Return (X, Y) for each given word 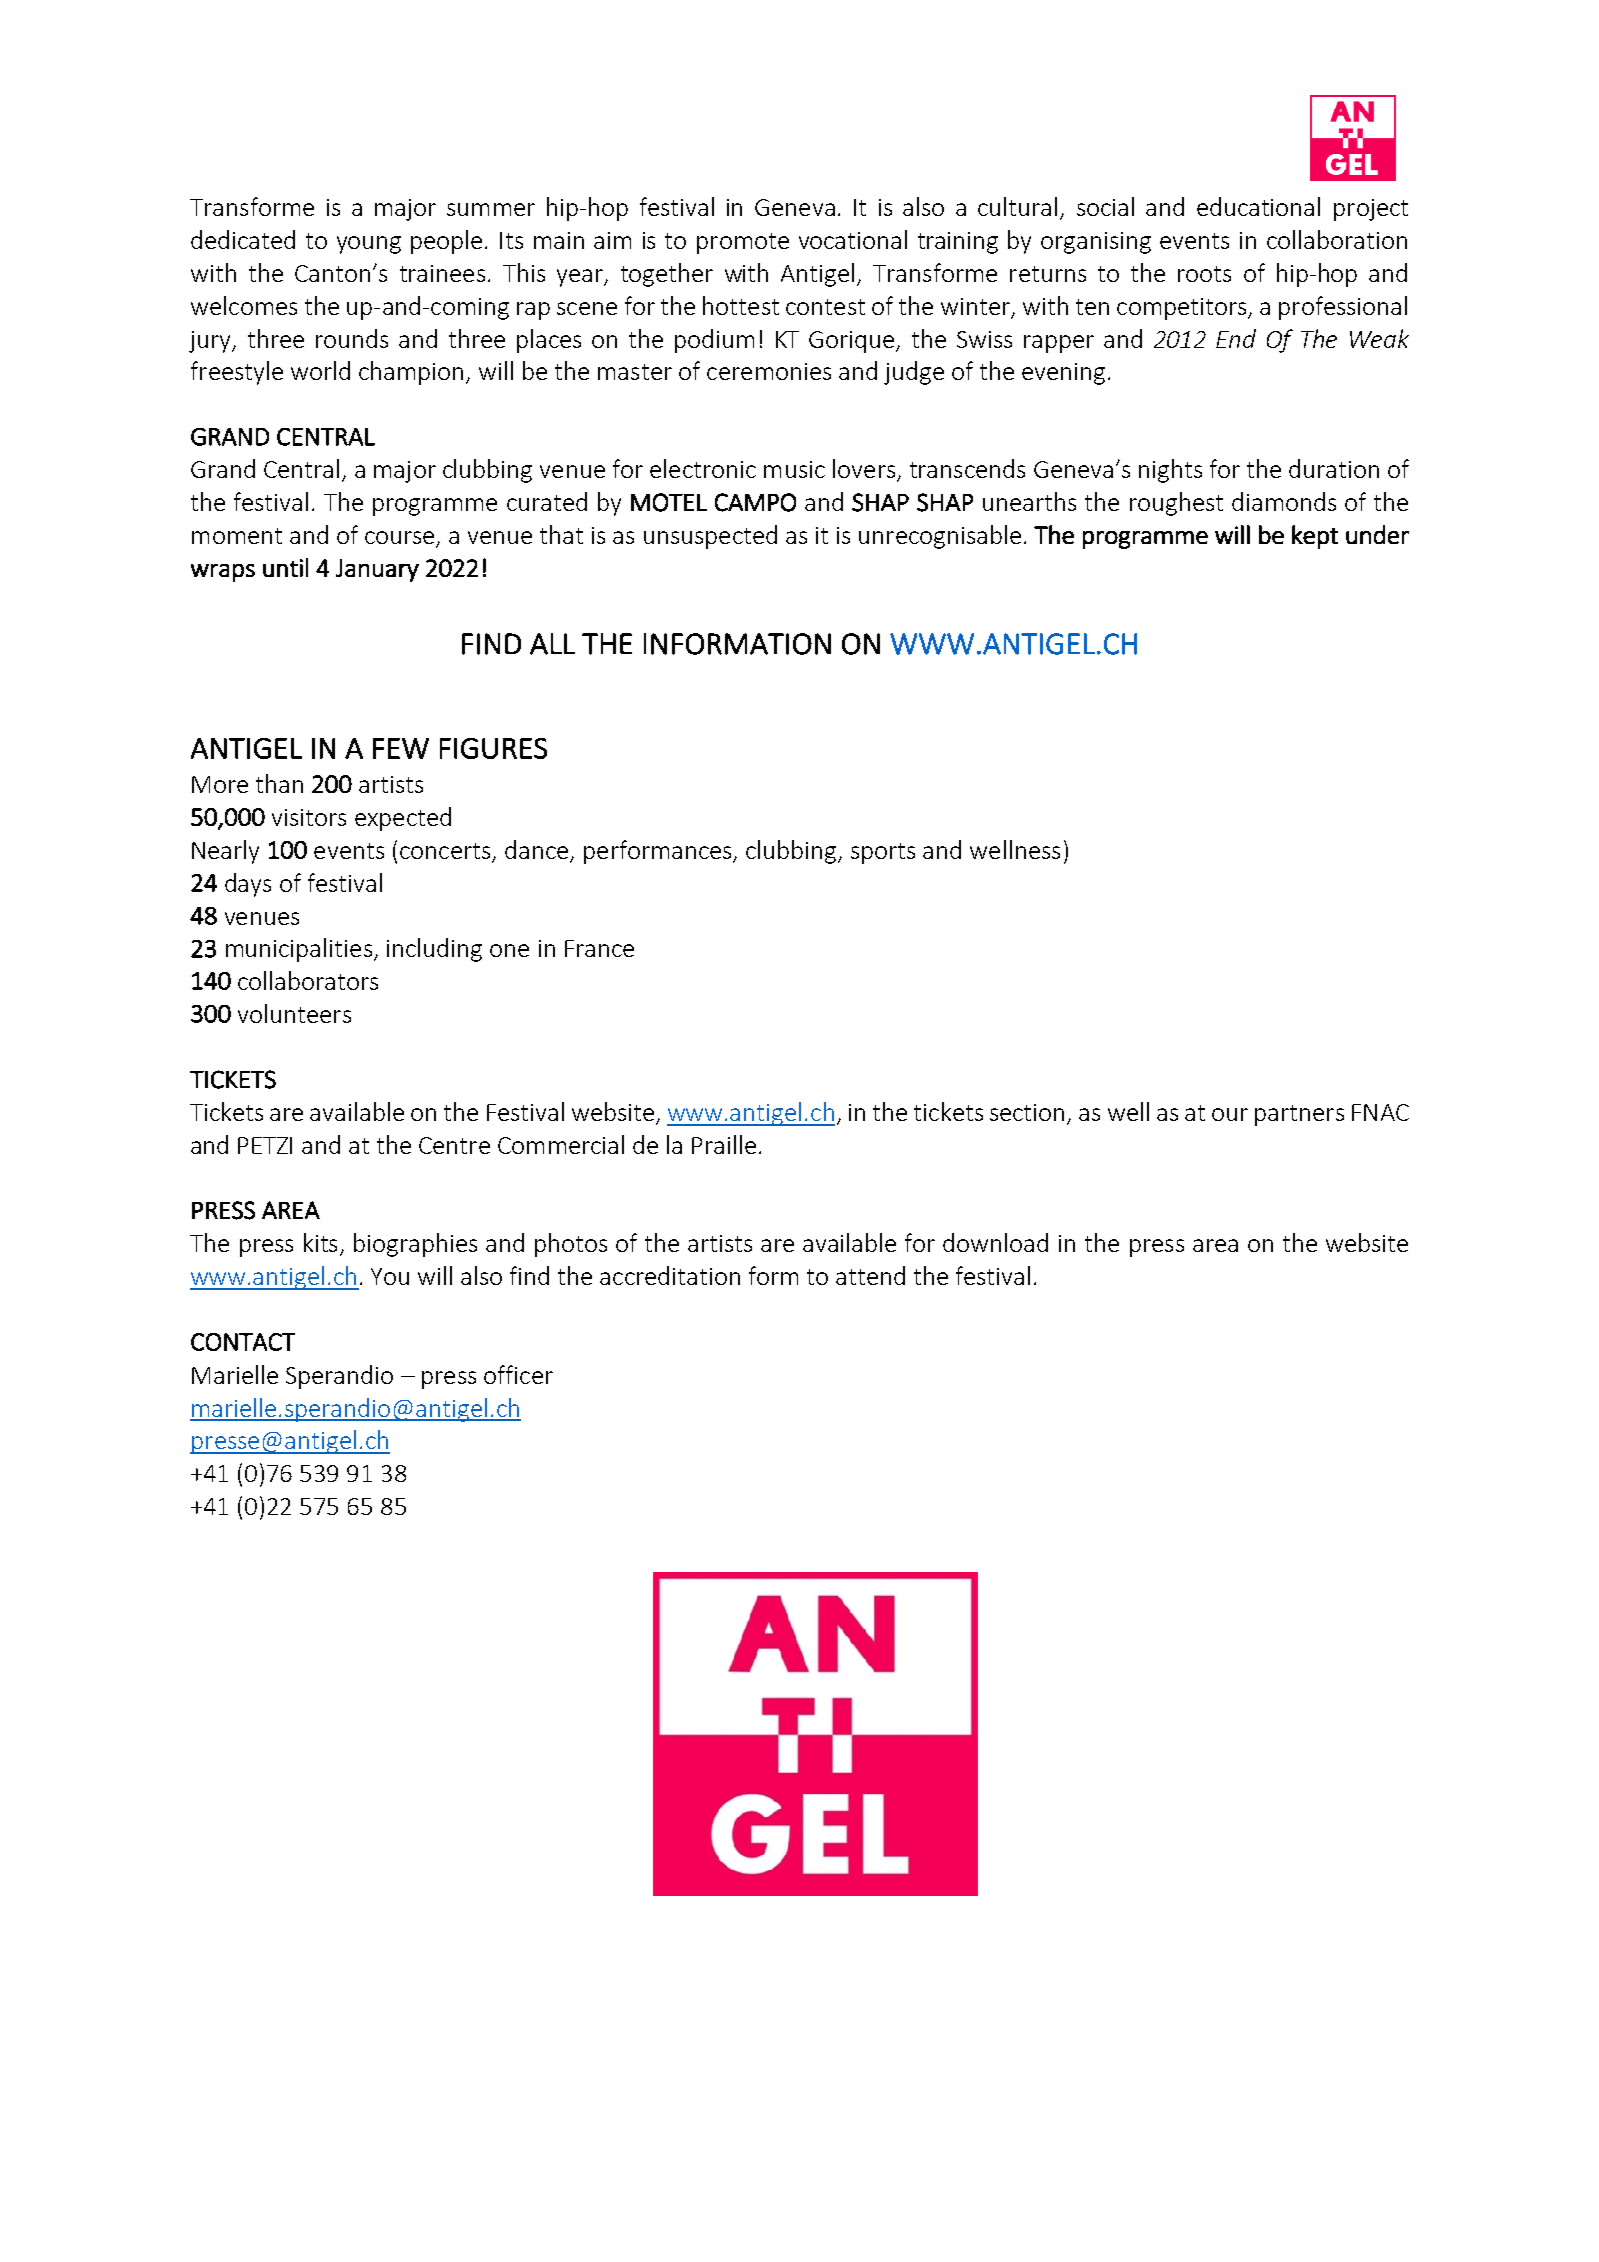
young (369, 245)
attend (870, 1275)
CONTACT (243, 1342)
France (599, 948)
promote (743, 243)
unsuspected (710, 537)
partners (1299, 1115)
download (995, 1242)
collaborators (308, 980)
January (377, 570)
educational (1258, 206)
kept (1315, 537)
